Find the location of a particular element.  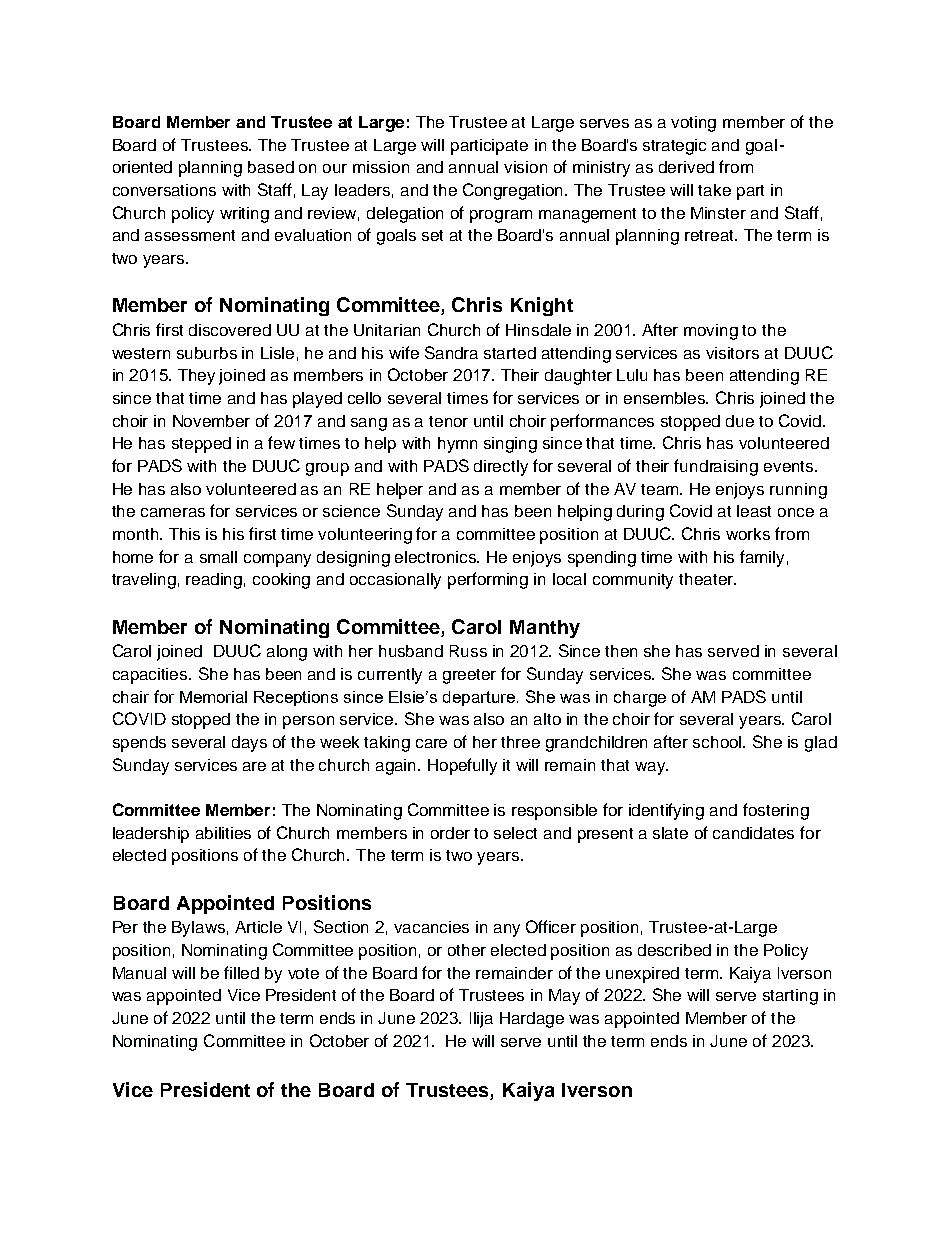

filled is located at coordinates (241, 972).
